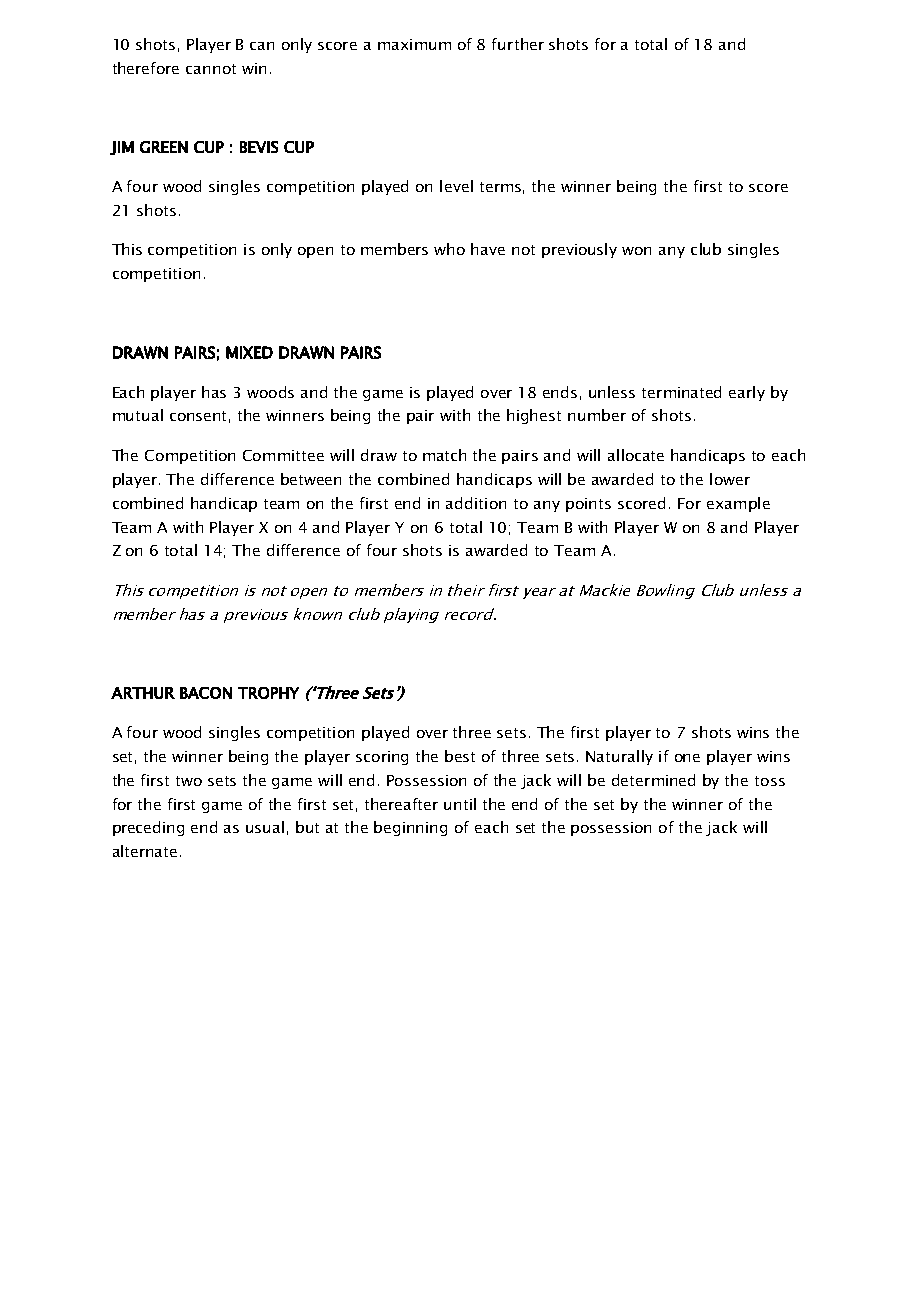 This page has width=924, height=1308. Describe the element at coordinates (518, 44) in the page. I see `further` at that location.
